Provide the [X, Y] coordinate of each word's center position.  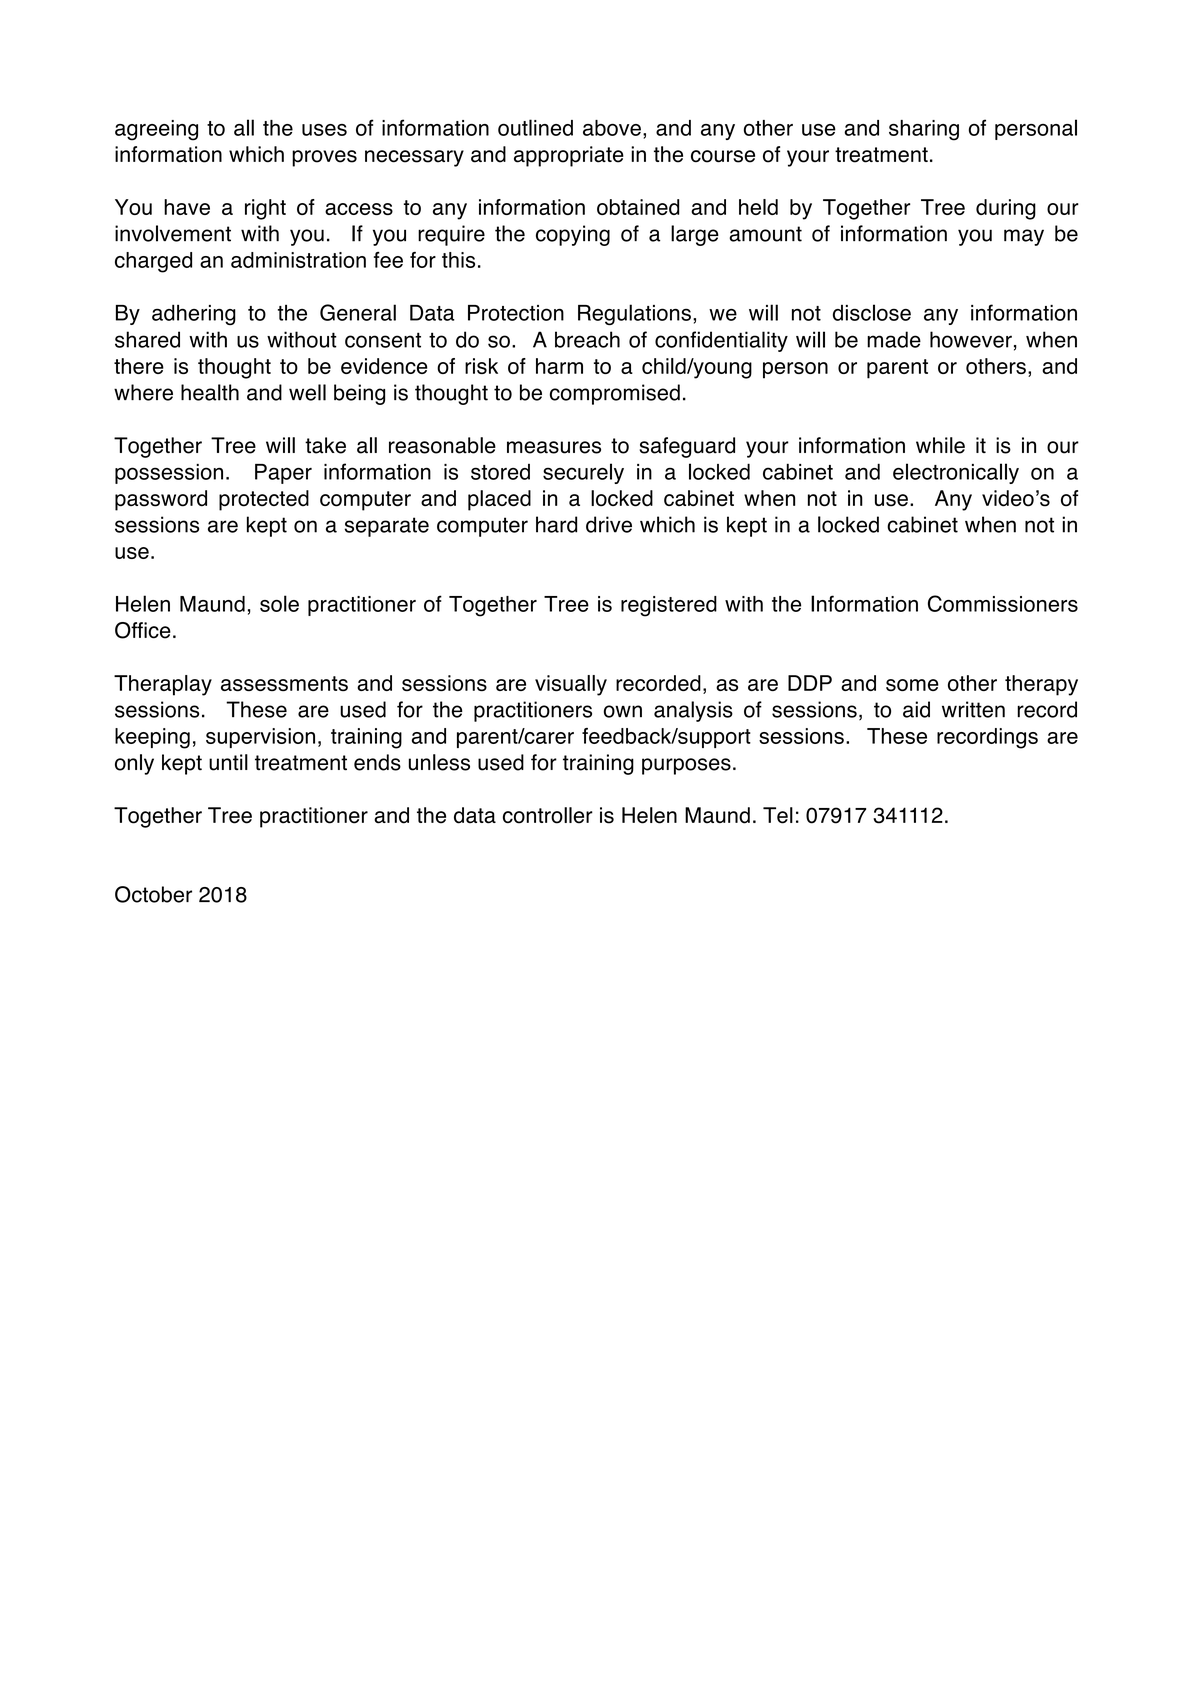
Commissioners [1003, 603]
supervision [260, 738]
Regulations [634, 314]
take [325, 445]
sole [279, 603]
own [623, 711]
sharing [924, 130]
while [940, 445]
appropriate [569, 156]
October [153, 894]
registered [669, 606]
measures [554, 447]
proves [324, 158]
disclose [872, 312]
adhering [194, 314]
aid [916, 709]
